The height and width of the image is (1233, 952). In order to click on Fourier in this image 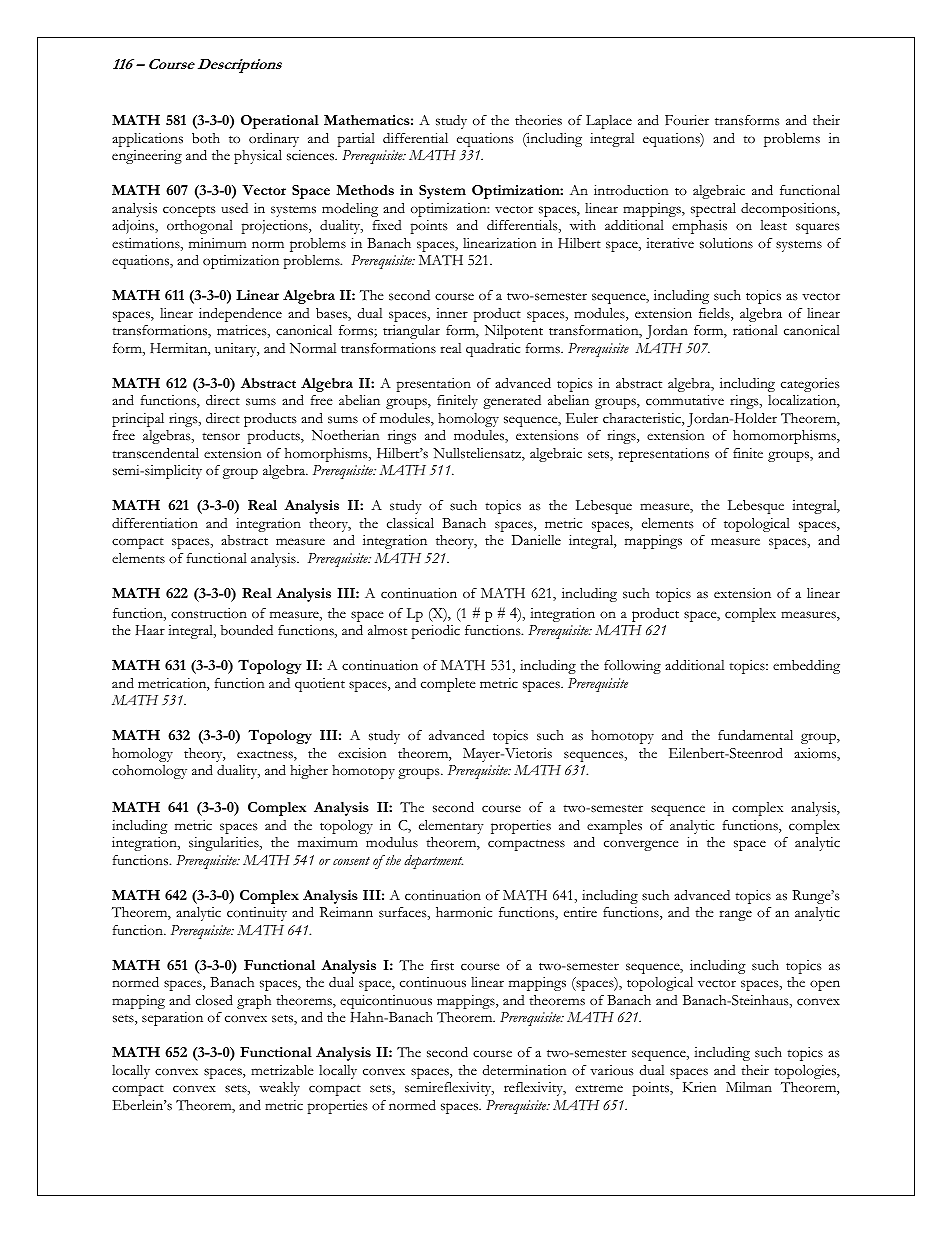, I will do `click(687, 120)`.
